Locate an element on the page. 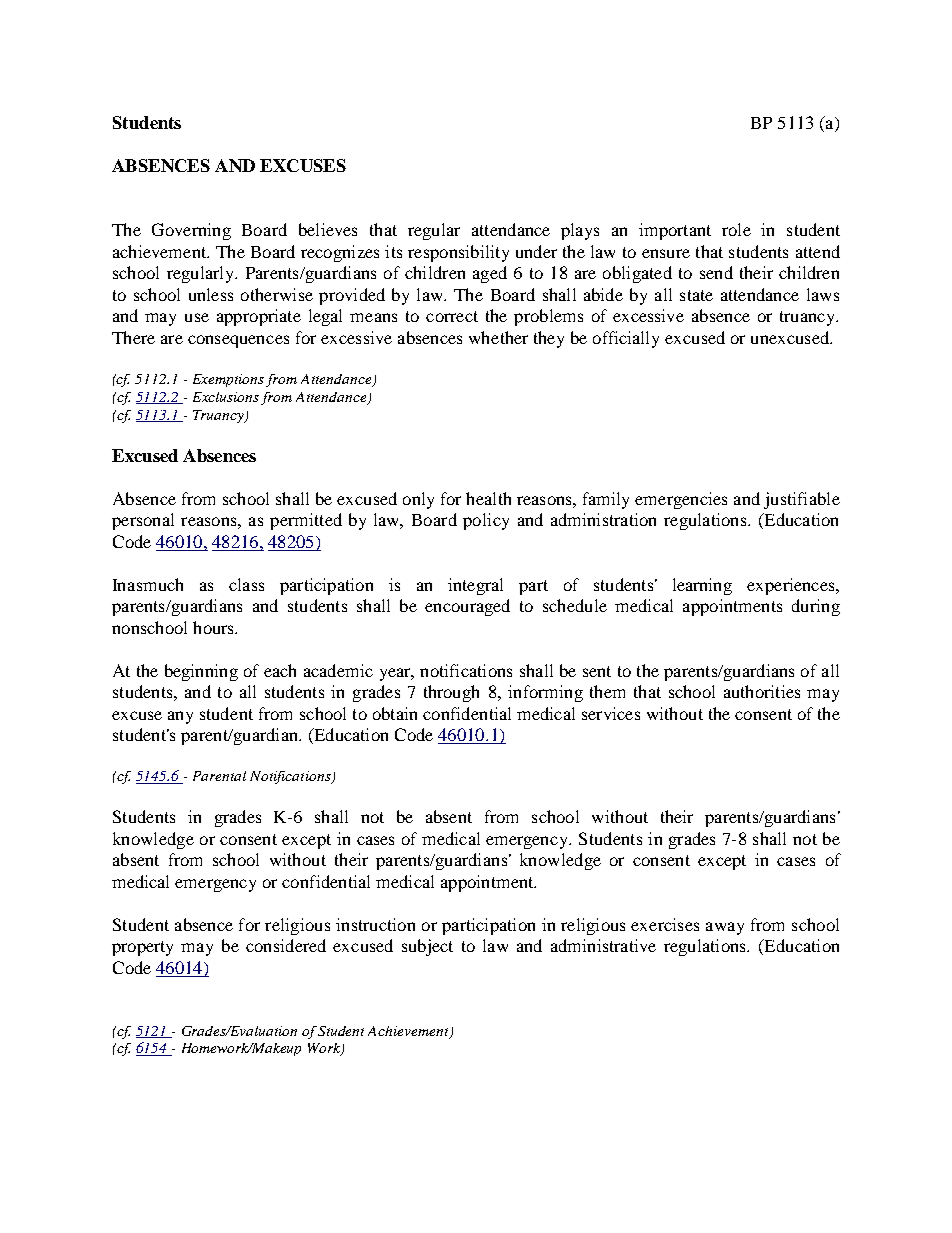 This document has width=952, height=1233. away is located at coordinates (725, 928).
